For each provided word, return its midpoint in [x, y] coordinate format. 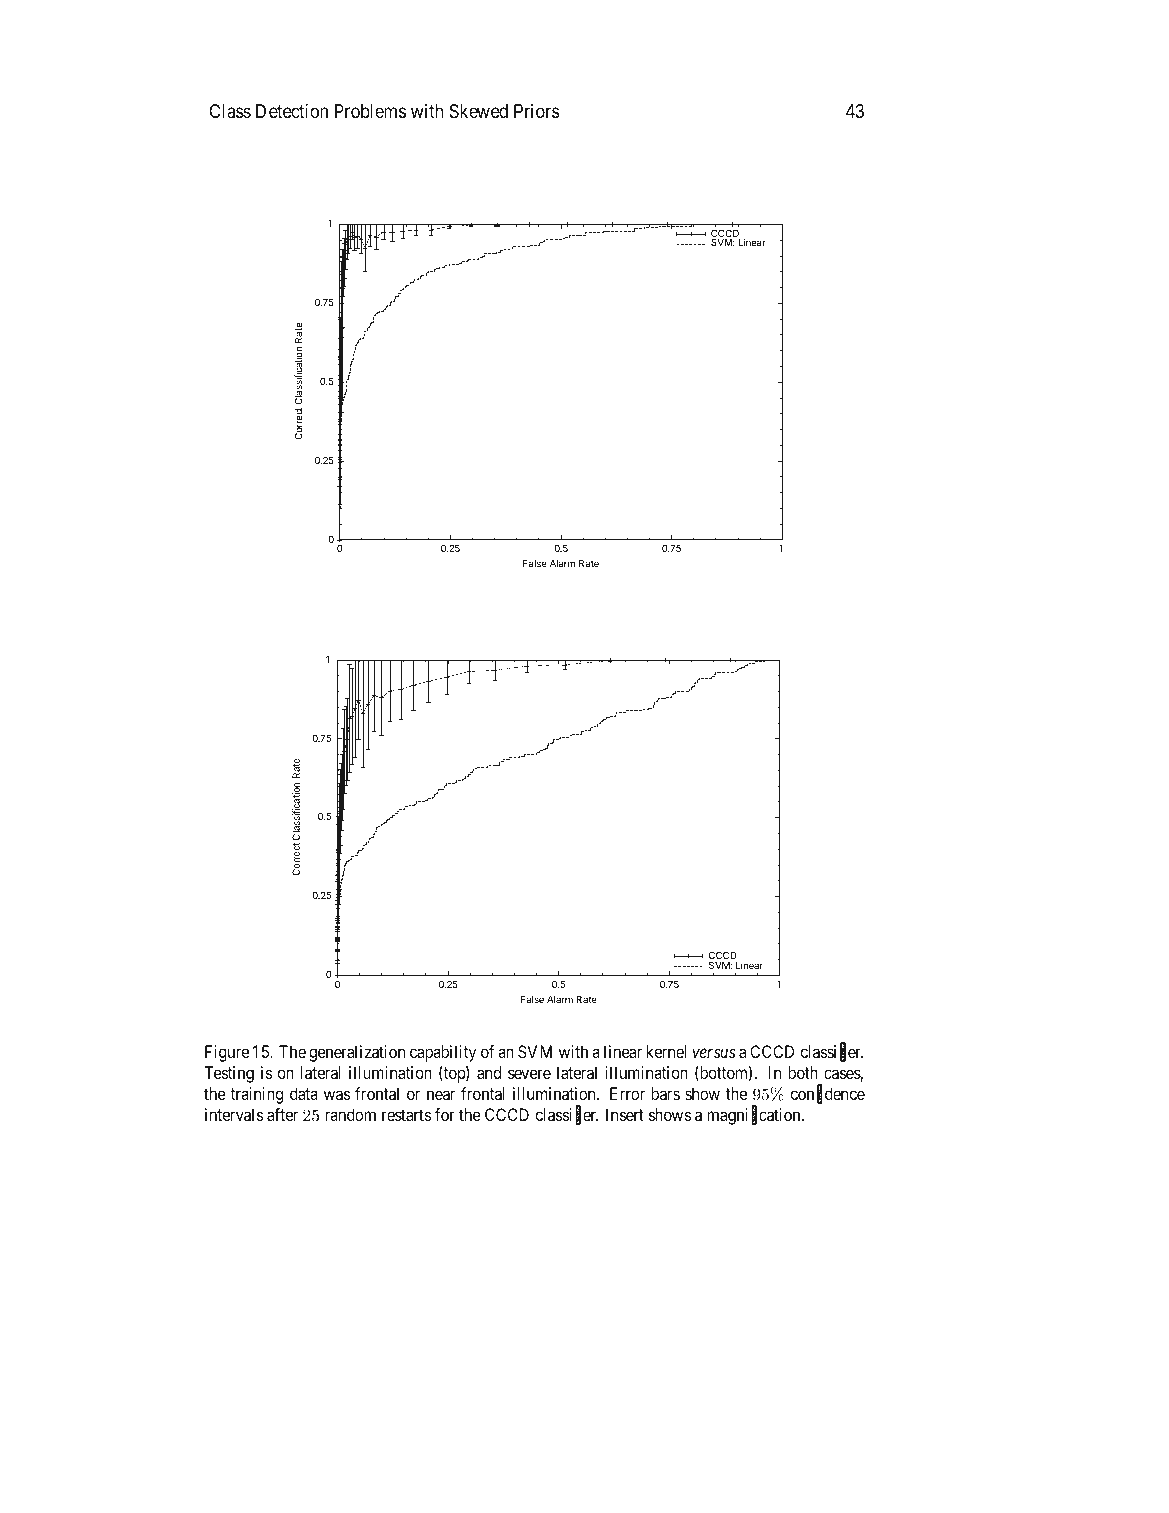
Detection [292, 110]
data [304, 1093]
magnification [755, 1116]
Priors [537, 111]
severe [529, 1074]
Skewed [479, 111]
